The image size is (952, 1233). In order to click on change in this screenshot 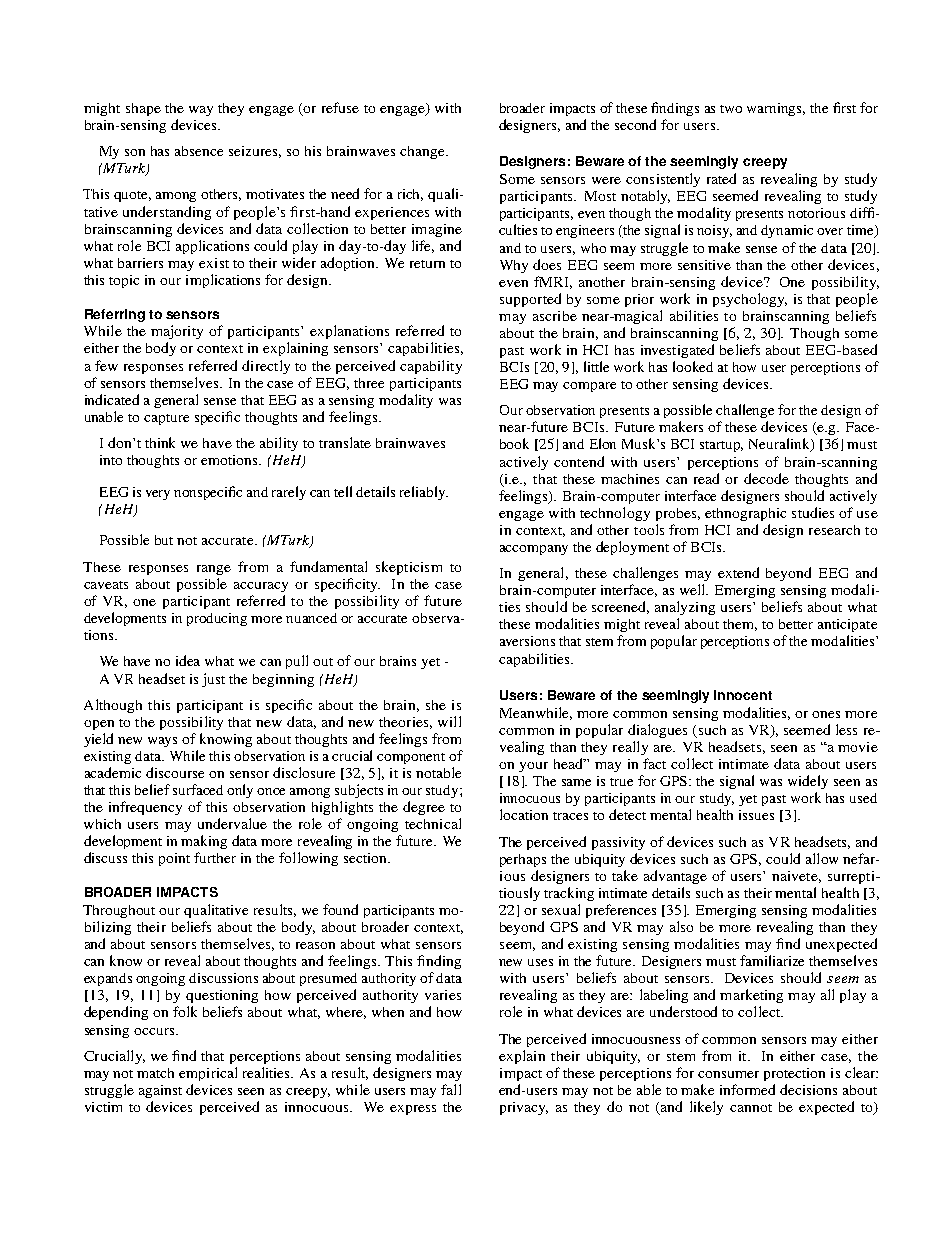, I will do `click(423, 152)`.
